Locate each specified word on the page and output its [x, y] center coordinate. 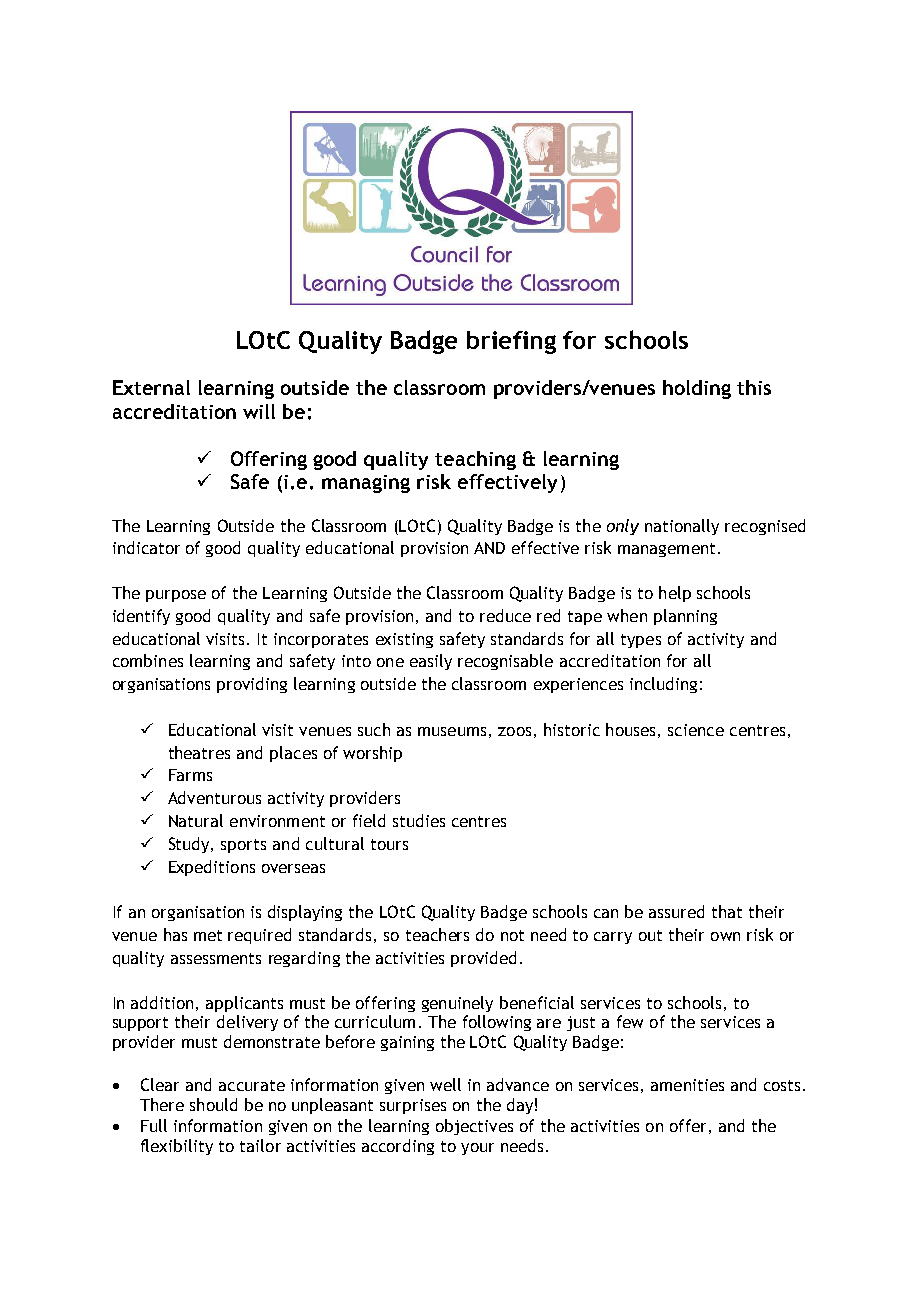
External [151, 387]
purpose [176, 596]
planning [685, 617]
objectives [474, 1127]
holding [697, 389]
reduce [505, 615]
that [727, 911]
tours [389, 844]
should [213, 1104]
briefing [511, 342]
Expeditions [212, 868]
